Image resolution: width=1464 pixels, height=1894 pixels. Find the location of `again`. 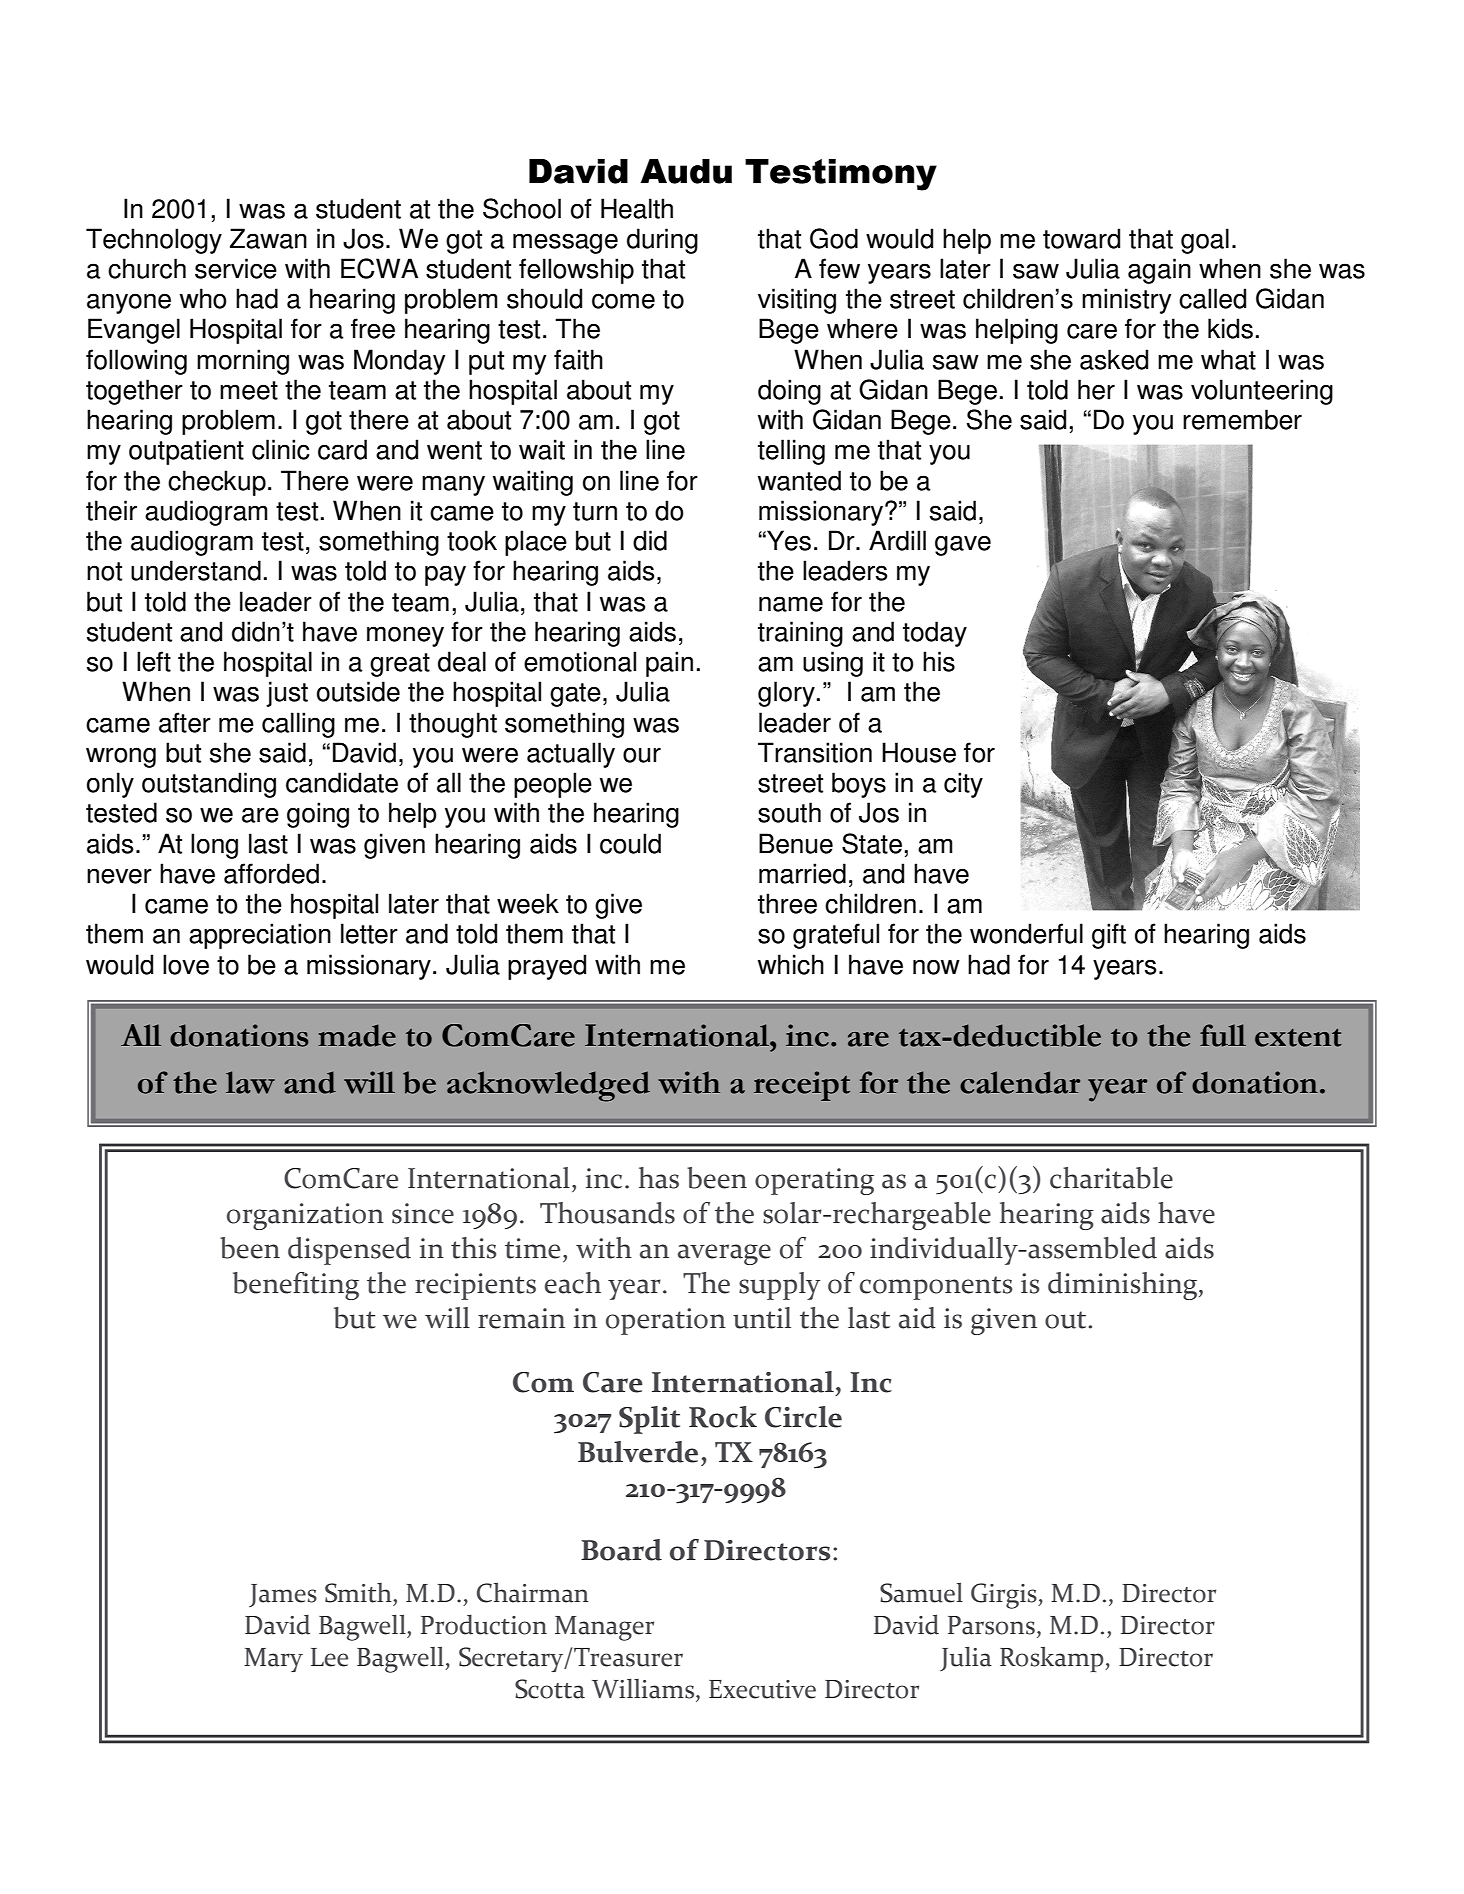

again is located at coordinates (1159, 271).
